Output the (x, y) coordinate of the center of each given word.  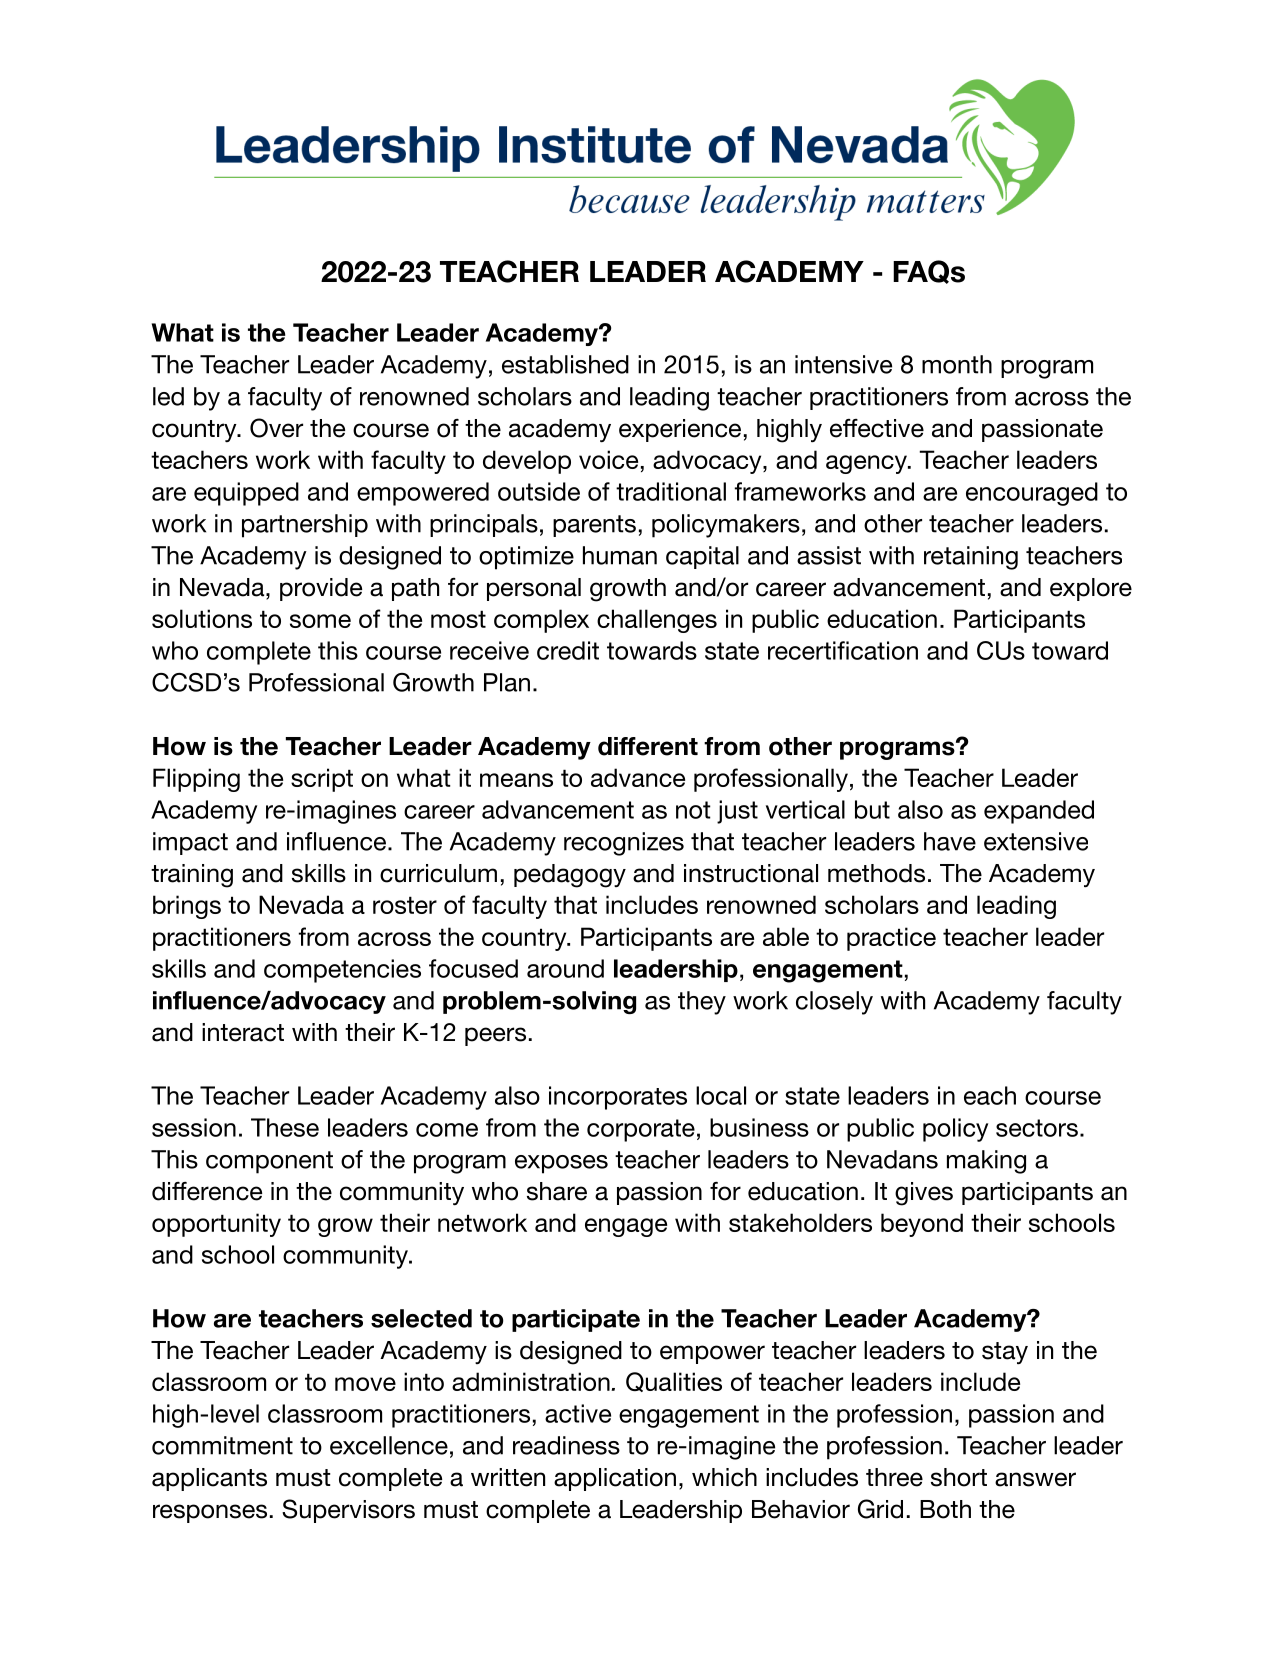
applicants (209, 1479)
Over (276, 428)
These (285, 1127)
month (957, 364)
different (648, 746)
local (721, 1095)
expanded (1039, 812)
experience (680, 430)
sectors (1037, 1128)
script (322, 780)
